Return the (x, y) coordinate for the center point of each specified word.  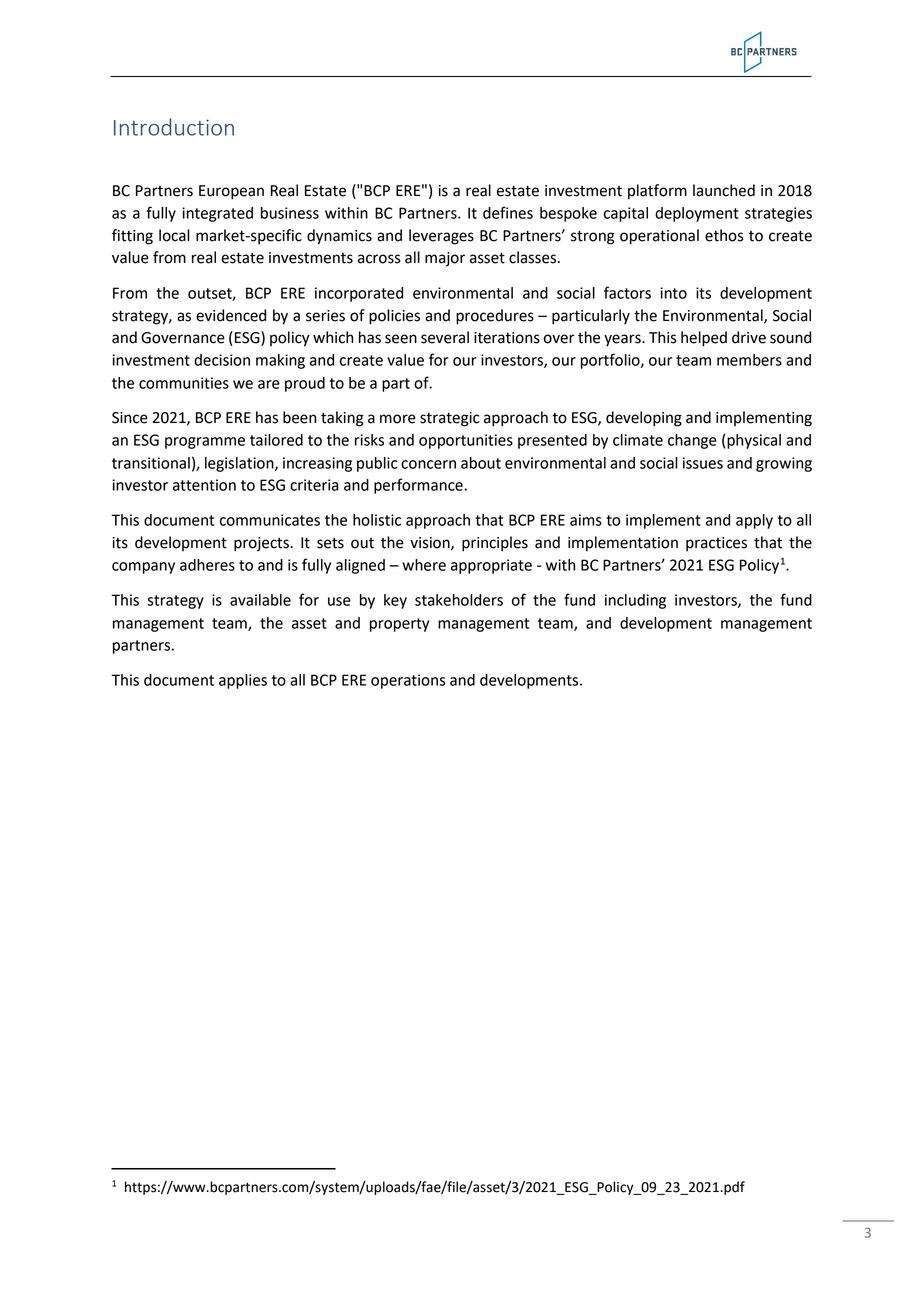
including (635, 601)
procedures (495, 317)
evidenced (231, 315)
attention (204, 485)
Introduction (174, 127)
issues (703, 463)
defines (508, 212)
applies (243, 681)
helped (704, 339)
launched (724, 190)
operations (408, 681)
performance (419, 486)
